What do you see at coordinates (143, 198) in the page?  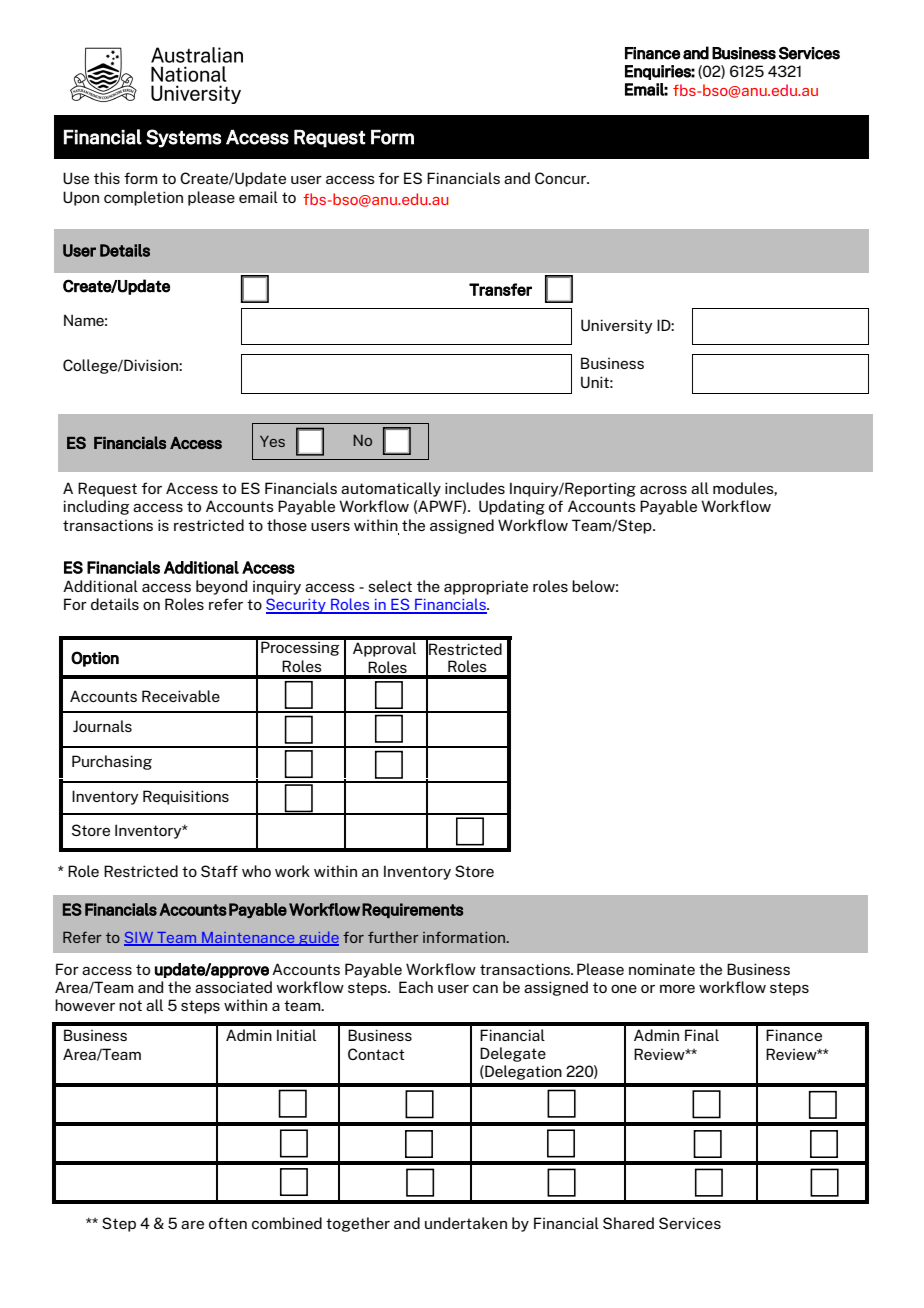 I see `completion` at bounding box center [143, 198].
